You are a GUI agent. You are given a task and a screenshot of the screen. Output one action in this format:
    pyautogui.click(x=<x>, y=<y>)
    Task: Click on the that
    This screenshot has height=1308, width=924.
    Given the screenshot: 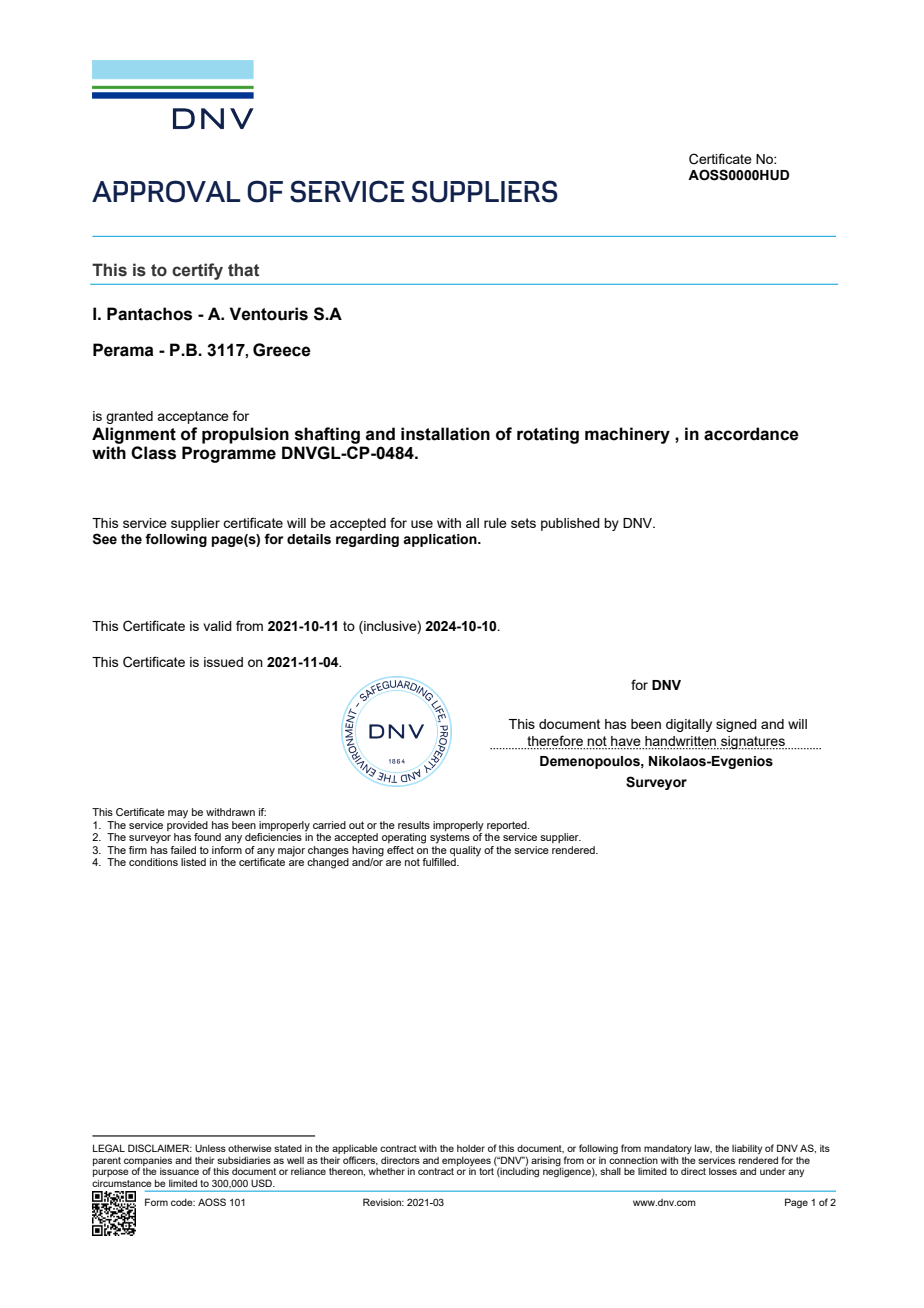 What is the action you would take?
    pyautogui.click(x=243, y=270)
